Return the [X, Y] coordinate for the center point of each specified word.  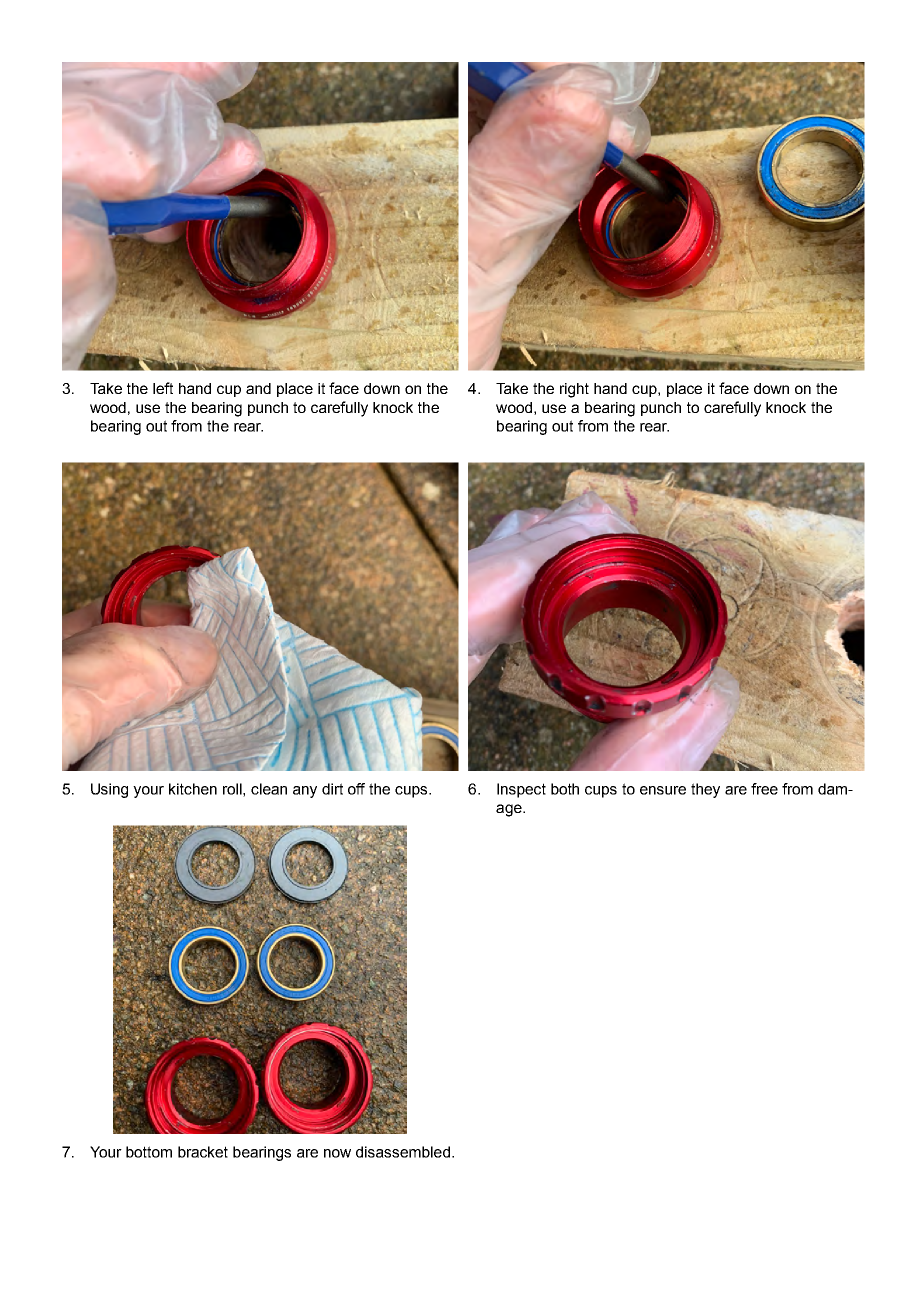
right [574, 390]
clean [269, 789]
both [565, 789]
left [163, 388]
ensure [663, 790]
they [705, 790]
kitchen [193, 789]
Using [109, 790]
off [356, 789]
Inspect [521, 790]
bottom [149, 1152]
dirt [332, 789]
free [764, 789]
